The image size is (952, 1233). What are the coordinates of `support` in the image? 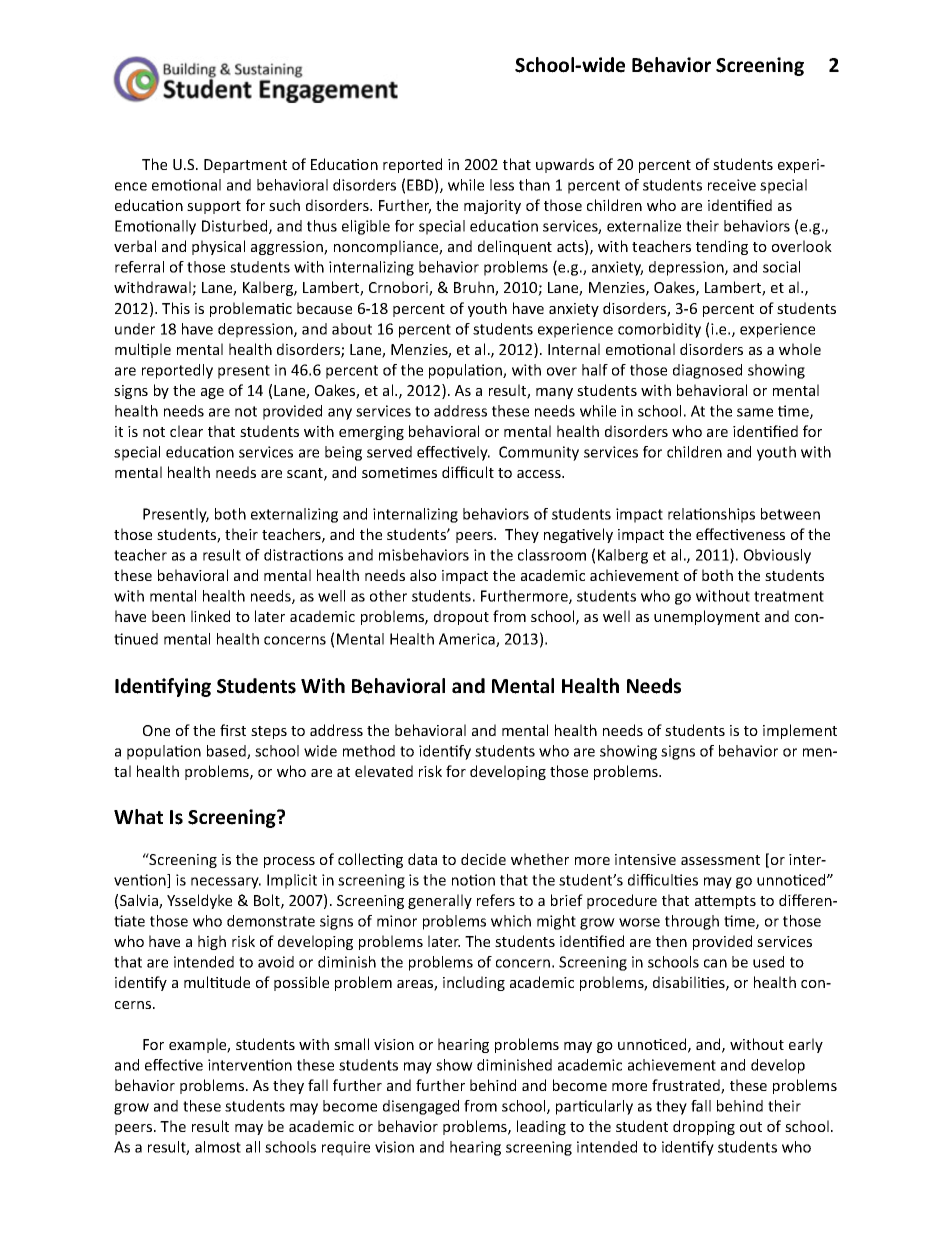 It's located at (214, 207).
